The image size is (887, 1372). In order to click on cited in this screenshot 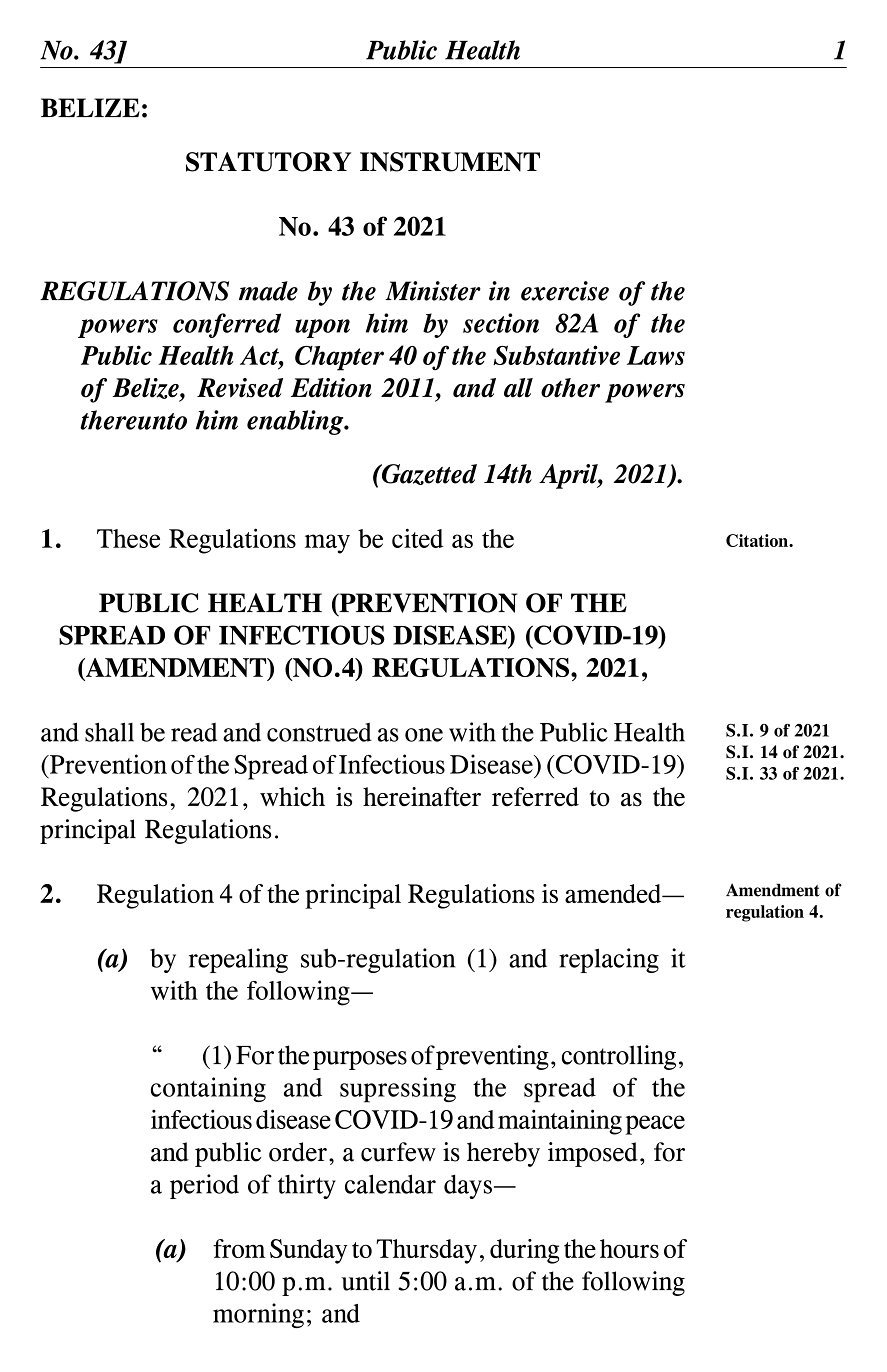, I will do `click(417, 538)`.
